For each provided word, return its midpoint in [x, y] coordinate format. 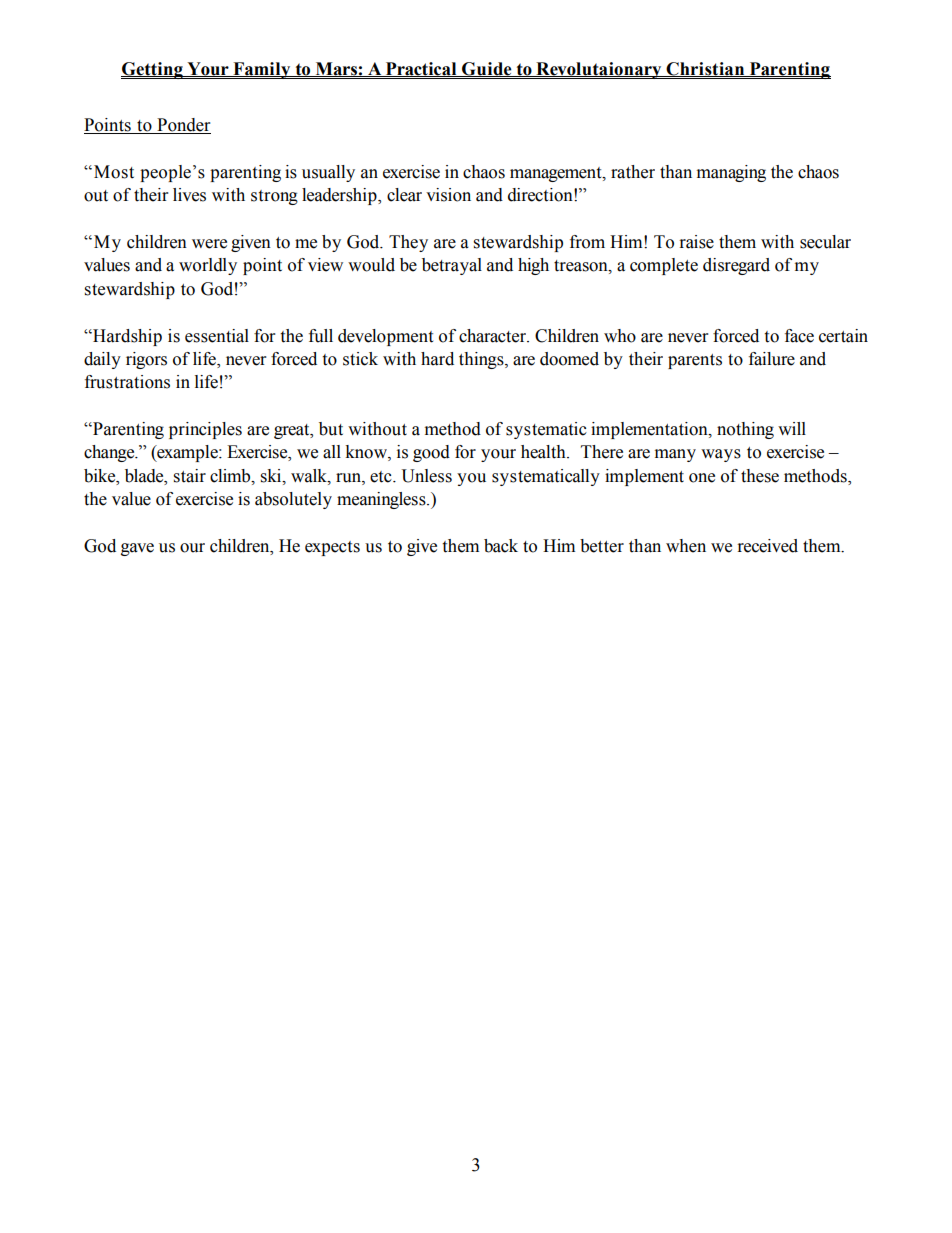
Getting [153, 70]
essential [217, 336]
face [799, 336]
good [431, 453]
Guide [487, 69]
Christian [705, 69]
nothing [745, 430]
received [768, 546]
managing [731, 173]
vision [448, 195]
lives [189, 195]
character [493, 336]
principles [205, 430]
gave [137, 549]
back [501, 546]
